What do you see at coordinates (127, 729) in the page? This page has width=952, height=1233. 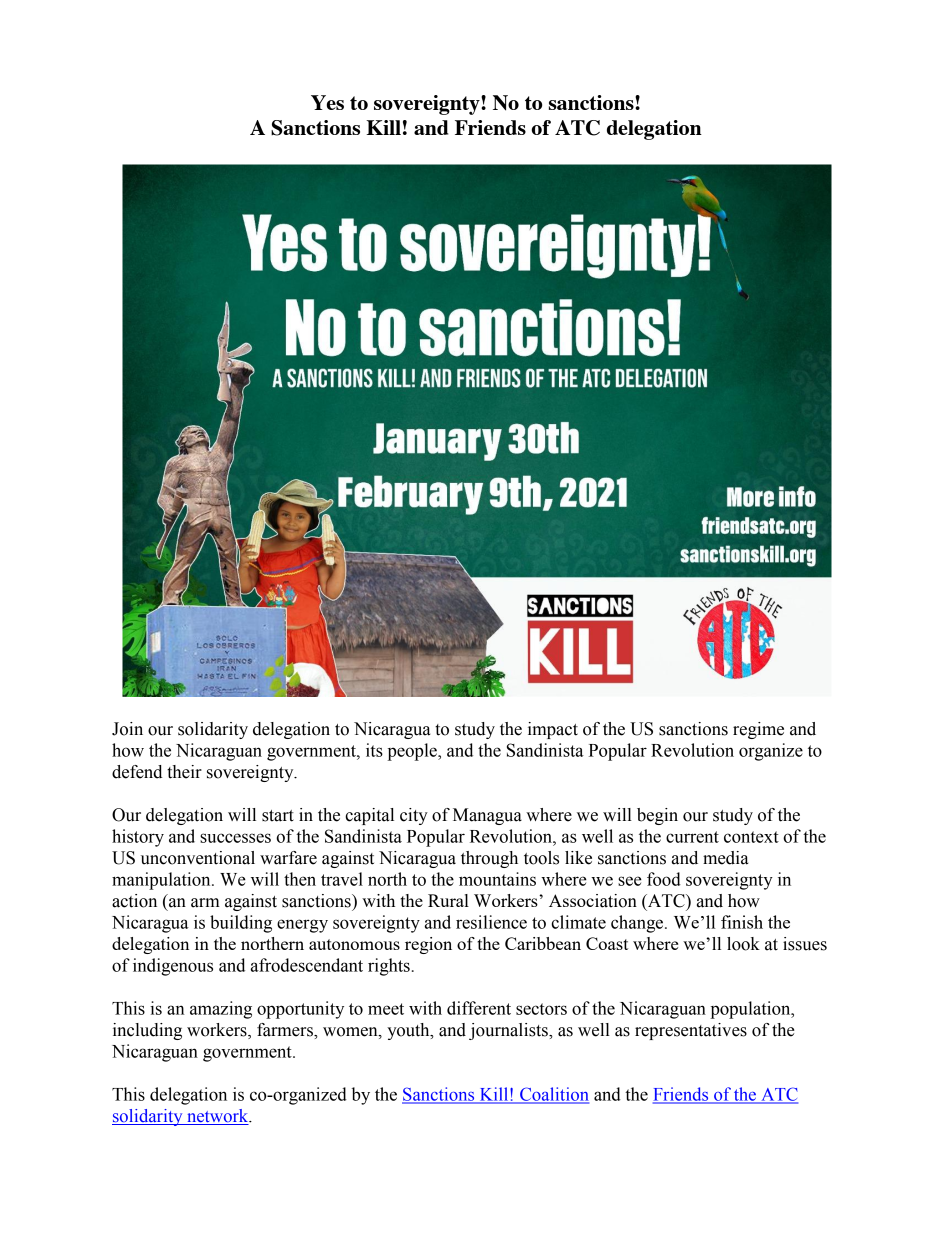 I see `Join` at bounding box center [127, 729].
